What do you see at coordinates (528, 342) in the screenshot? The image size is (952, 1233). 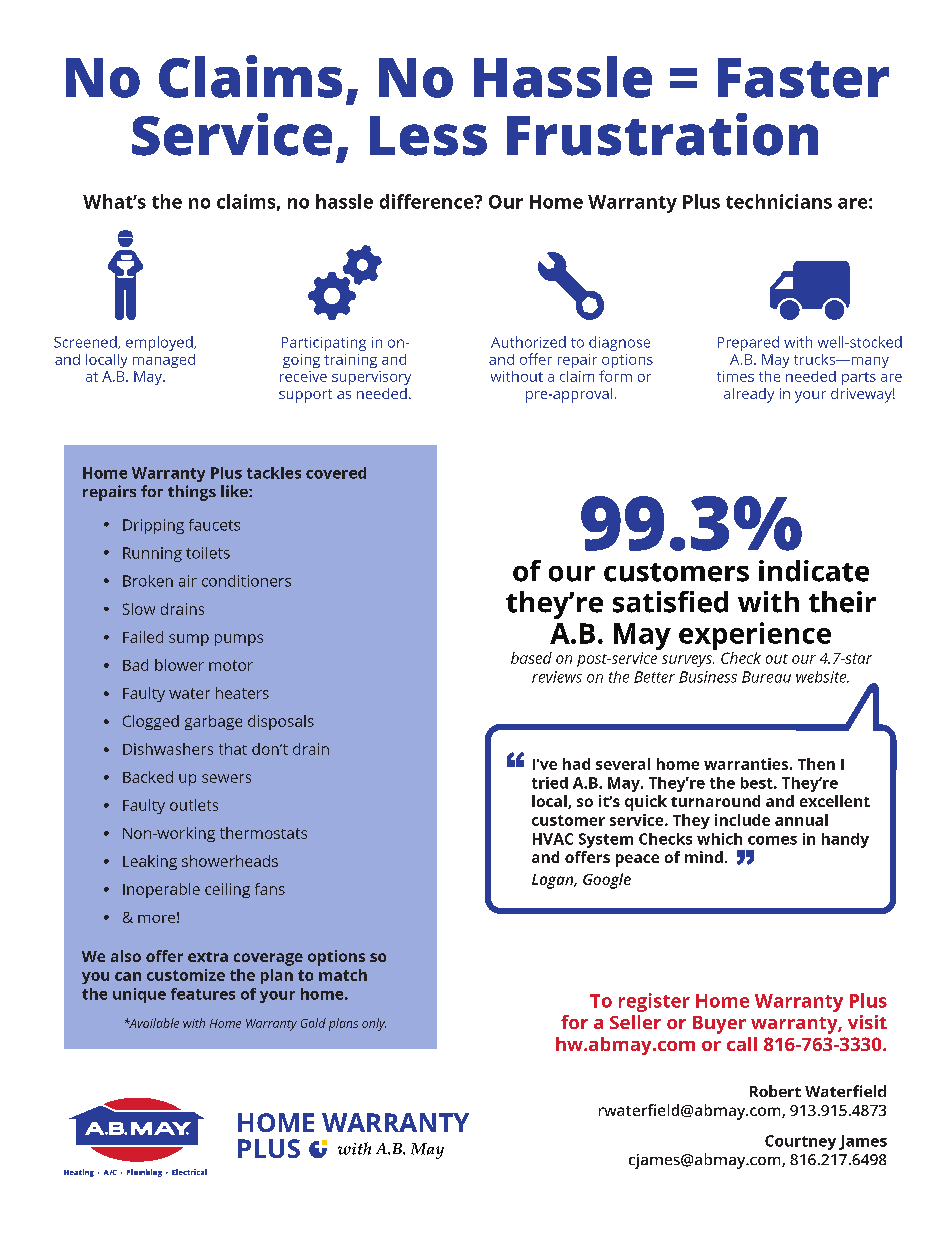 I see `Authorized` at bounding box center [528, 342].
